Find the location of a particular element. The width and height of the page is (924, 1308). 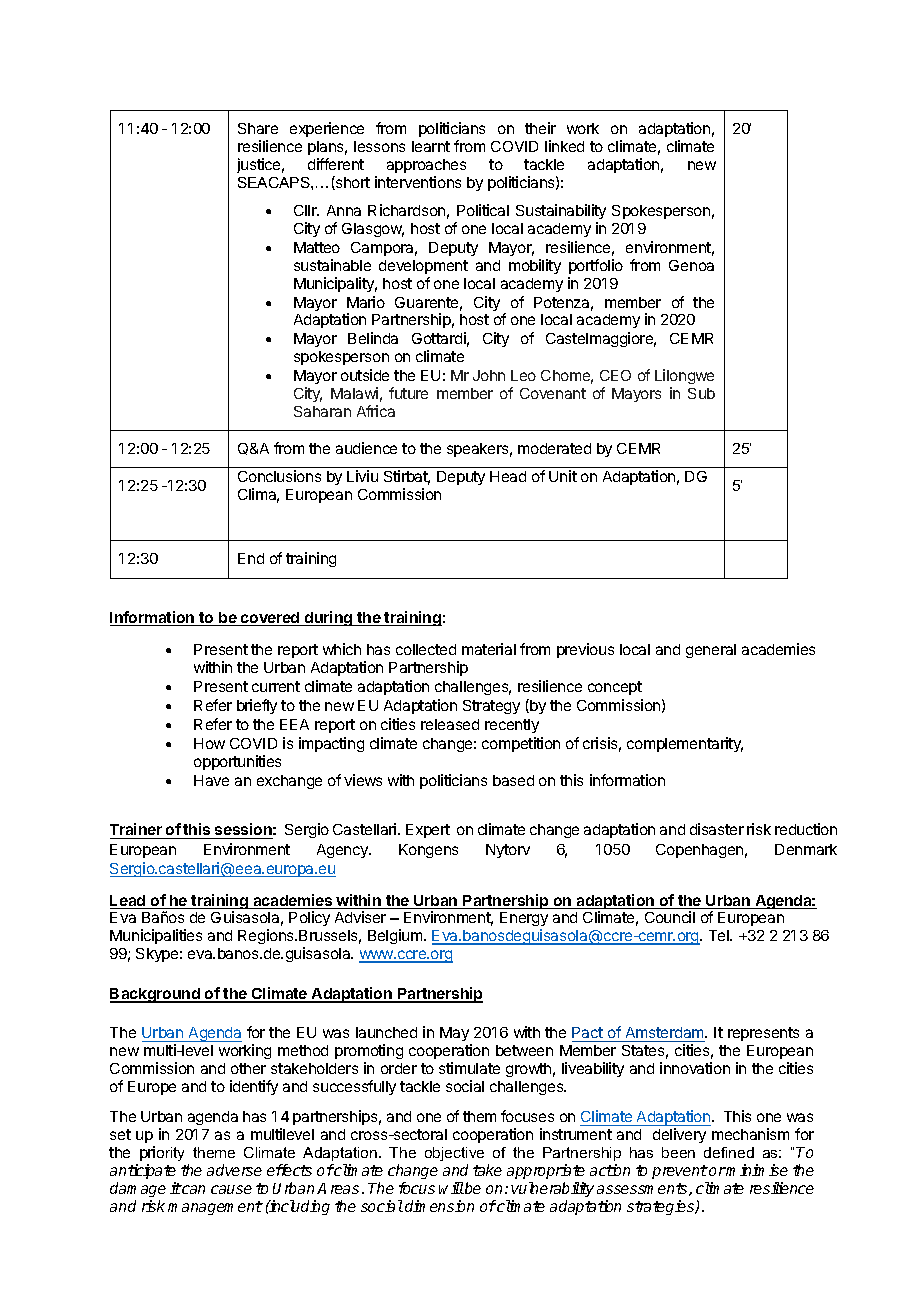

learnt is located at coordinates (431, 146).
